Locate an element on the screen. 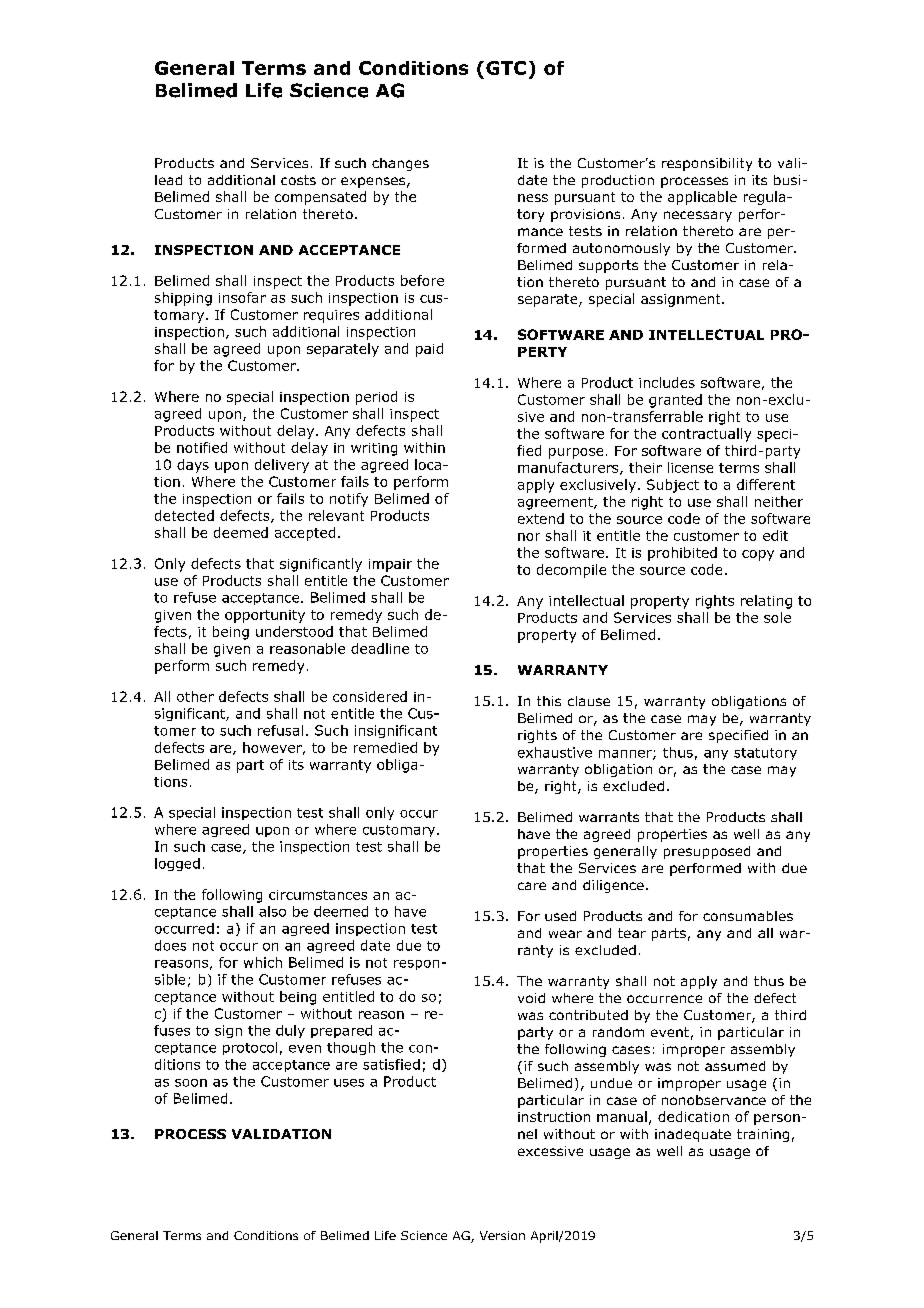 The width and height of the screenshot is (924, 1308). contractually is located at coordinates (706, 435).
